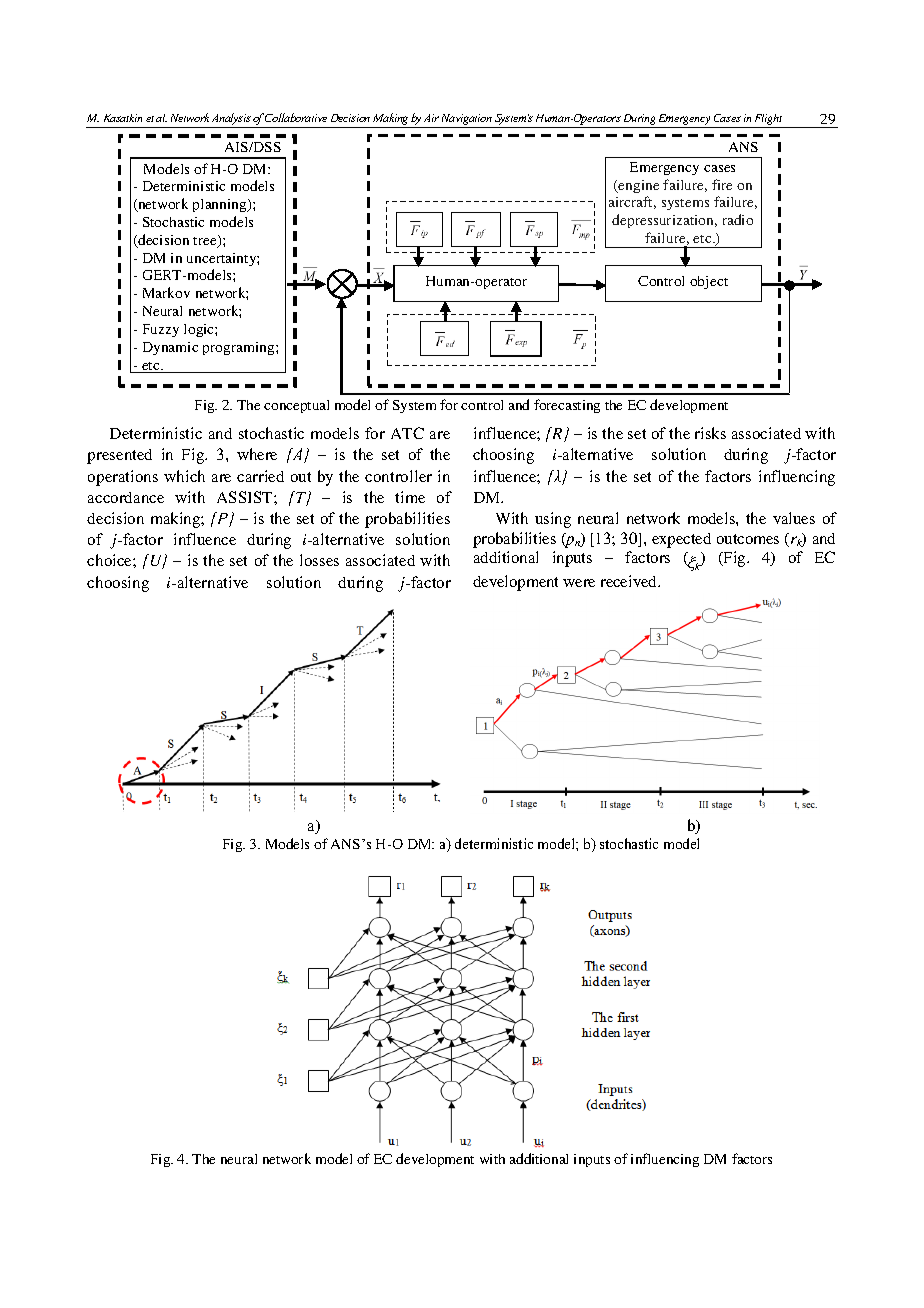  I want to click on radio, so click(738, 219).
